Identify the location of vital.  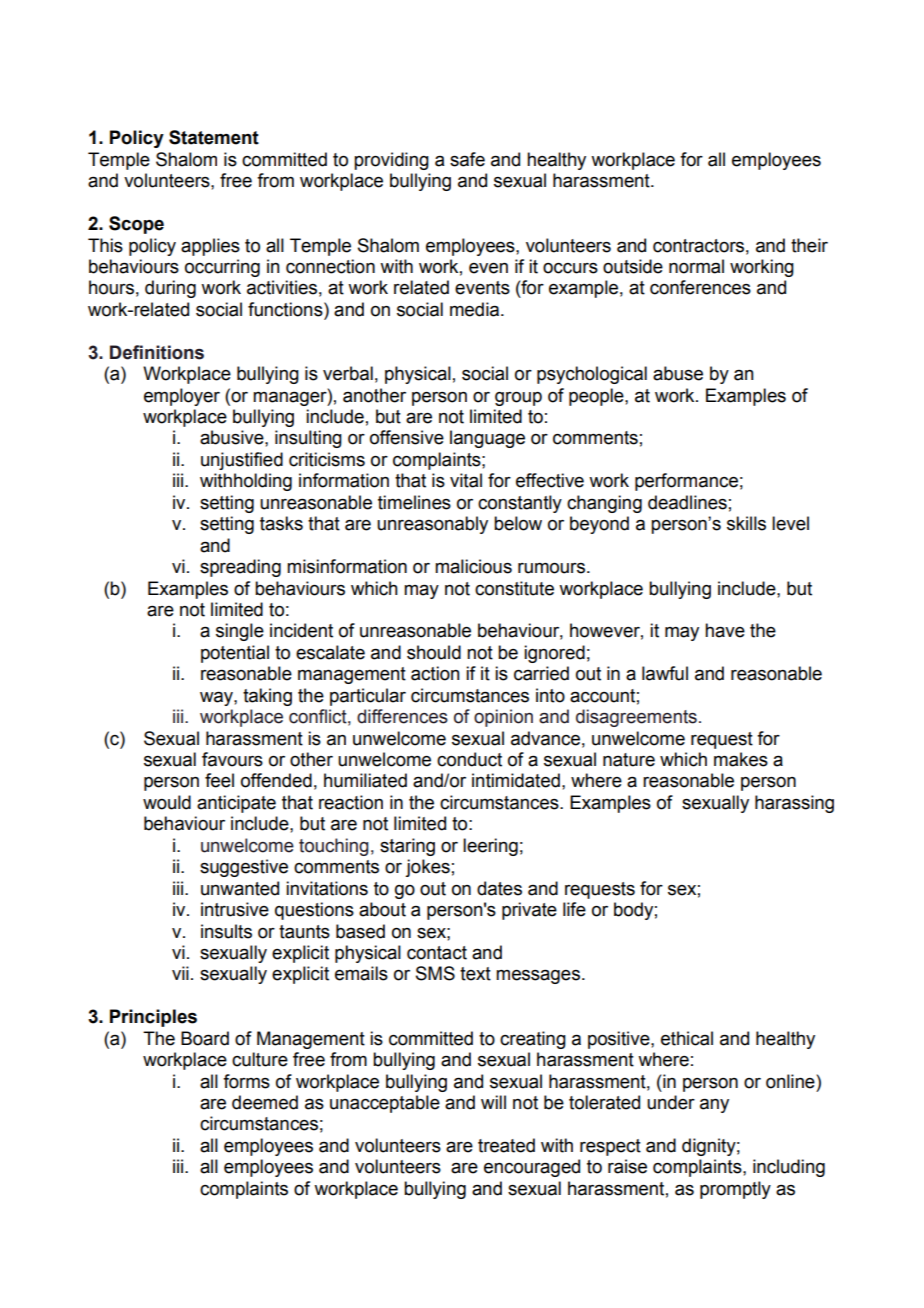
(466, 480).
